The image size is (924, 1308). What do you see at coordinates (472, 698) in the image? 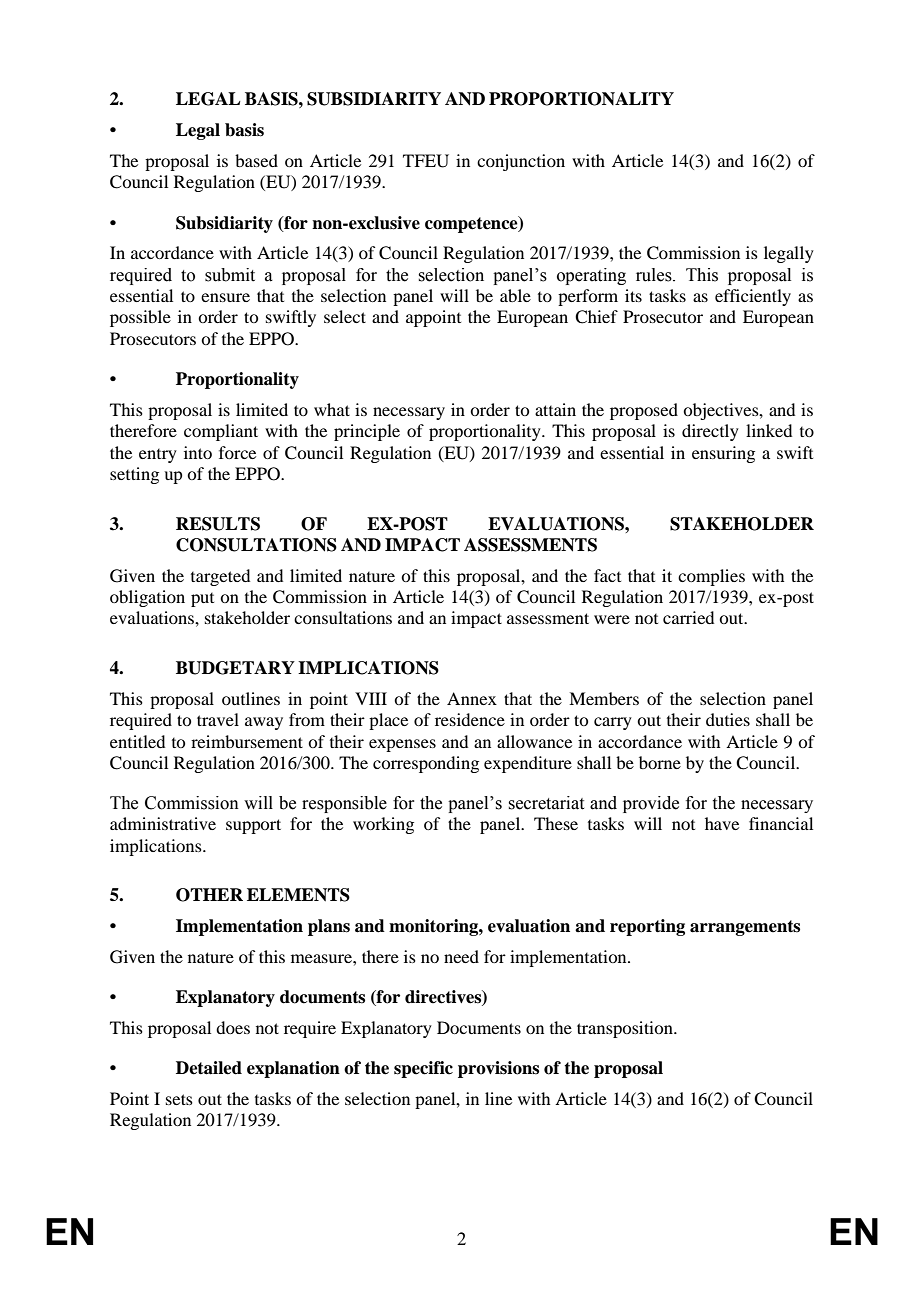
I see `Annex` at bounding box center [472, 698].
